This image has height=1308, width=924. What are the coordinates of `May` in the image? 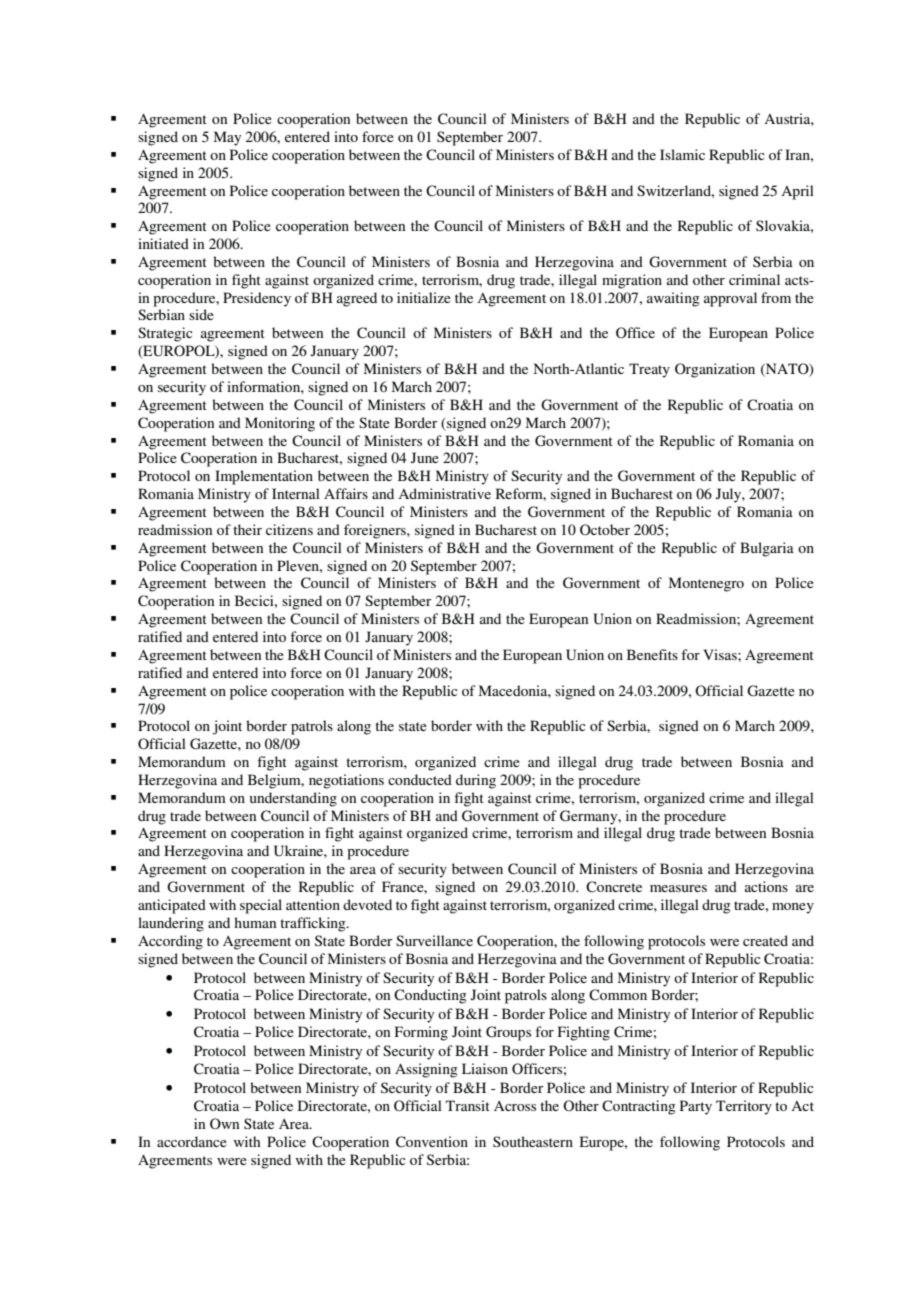 It's located at (227, 138).
